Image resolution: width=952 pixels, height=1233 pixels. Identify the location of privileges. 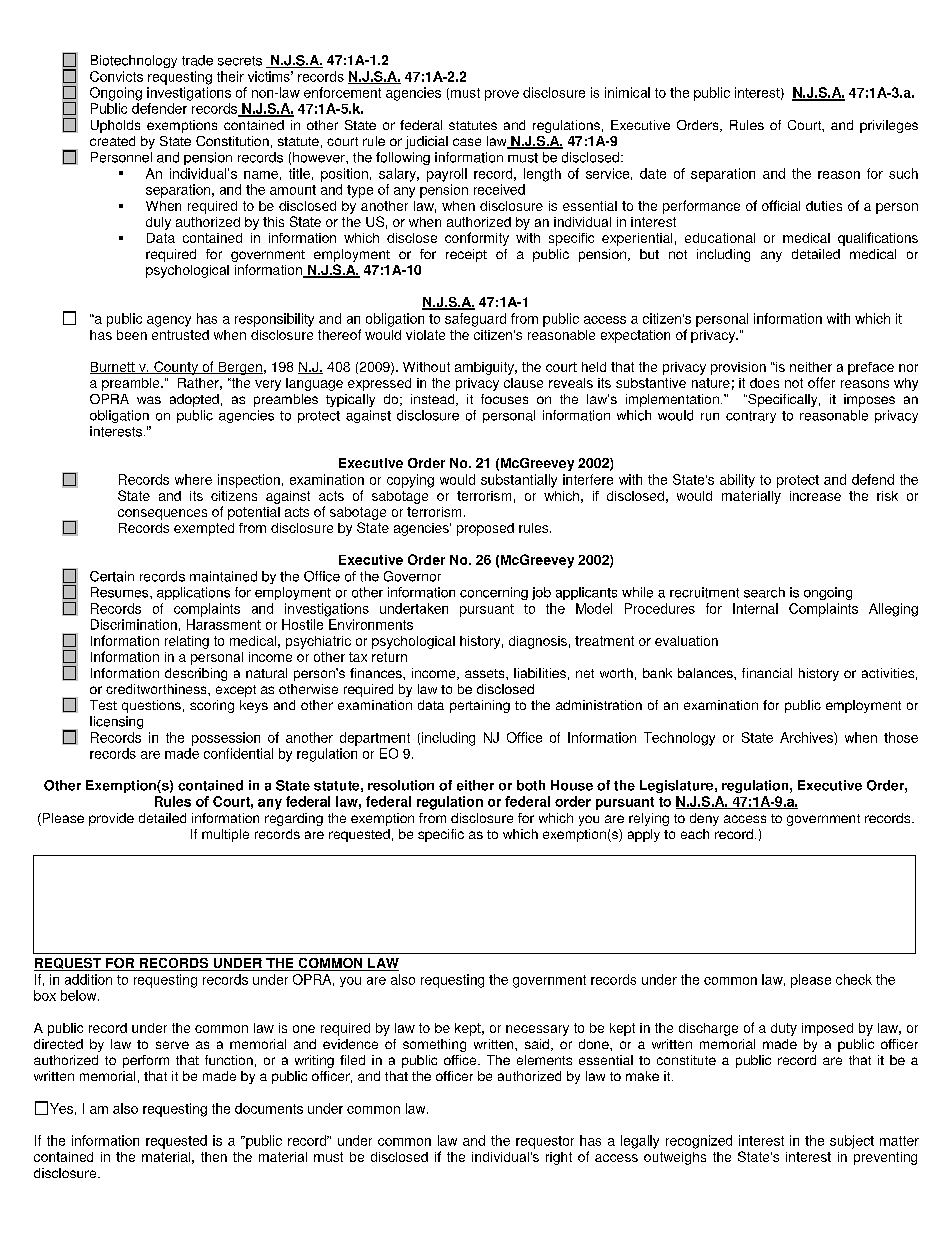
(889, 126).
